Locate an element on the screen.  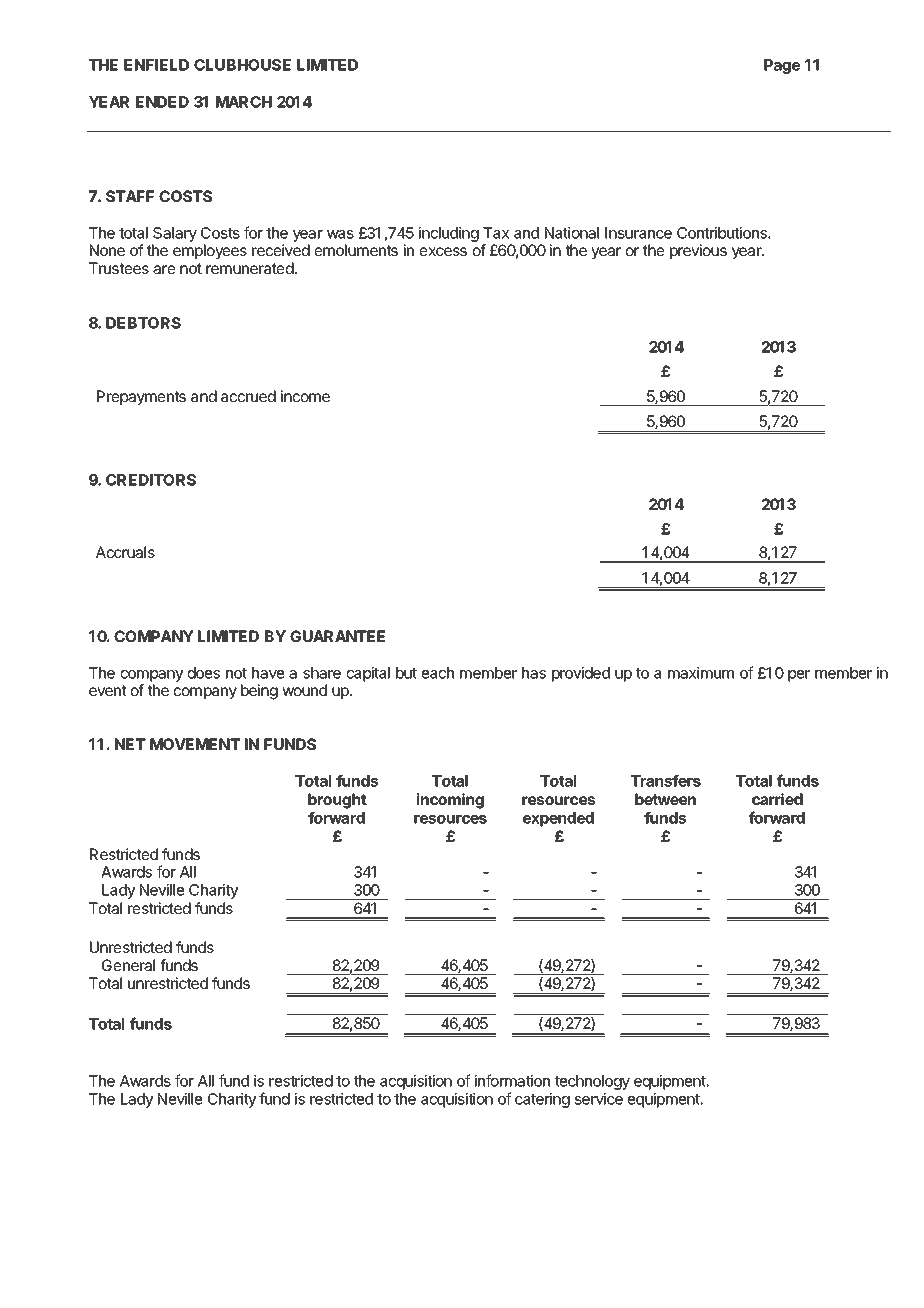
Accruals is located at coordinates (125, 552).
